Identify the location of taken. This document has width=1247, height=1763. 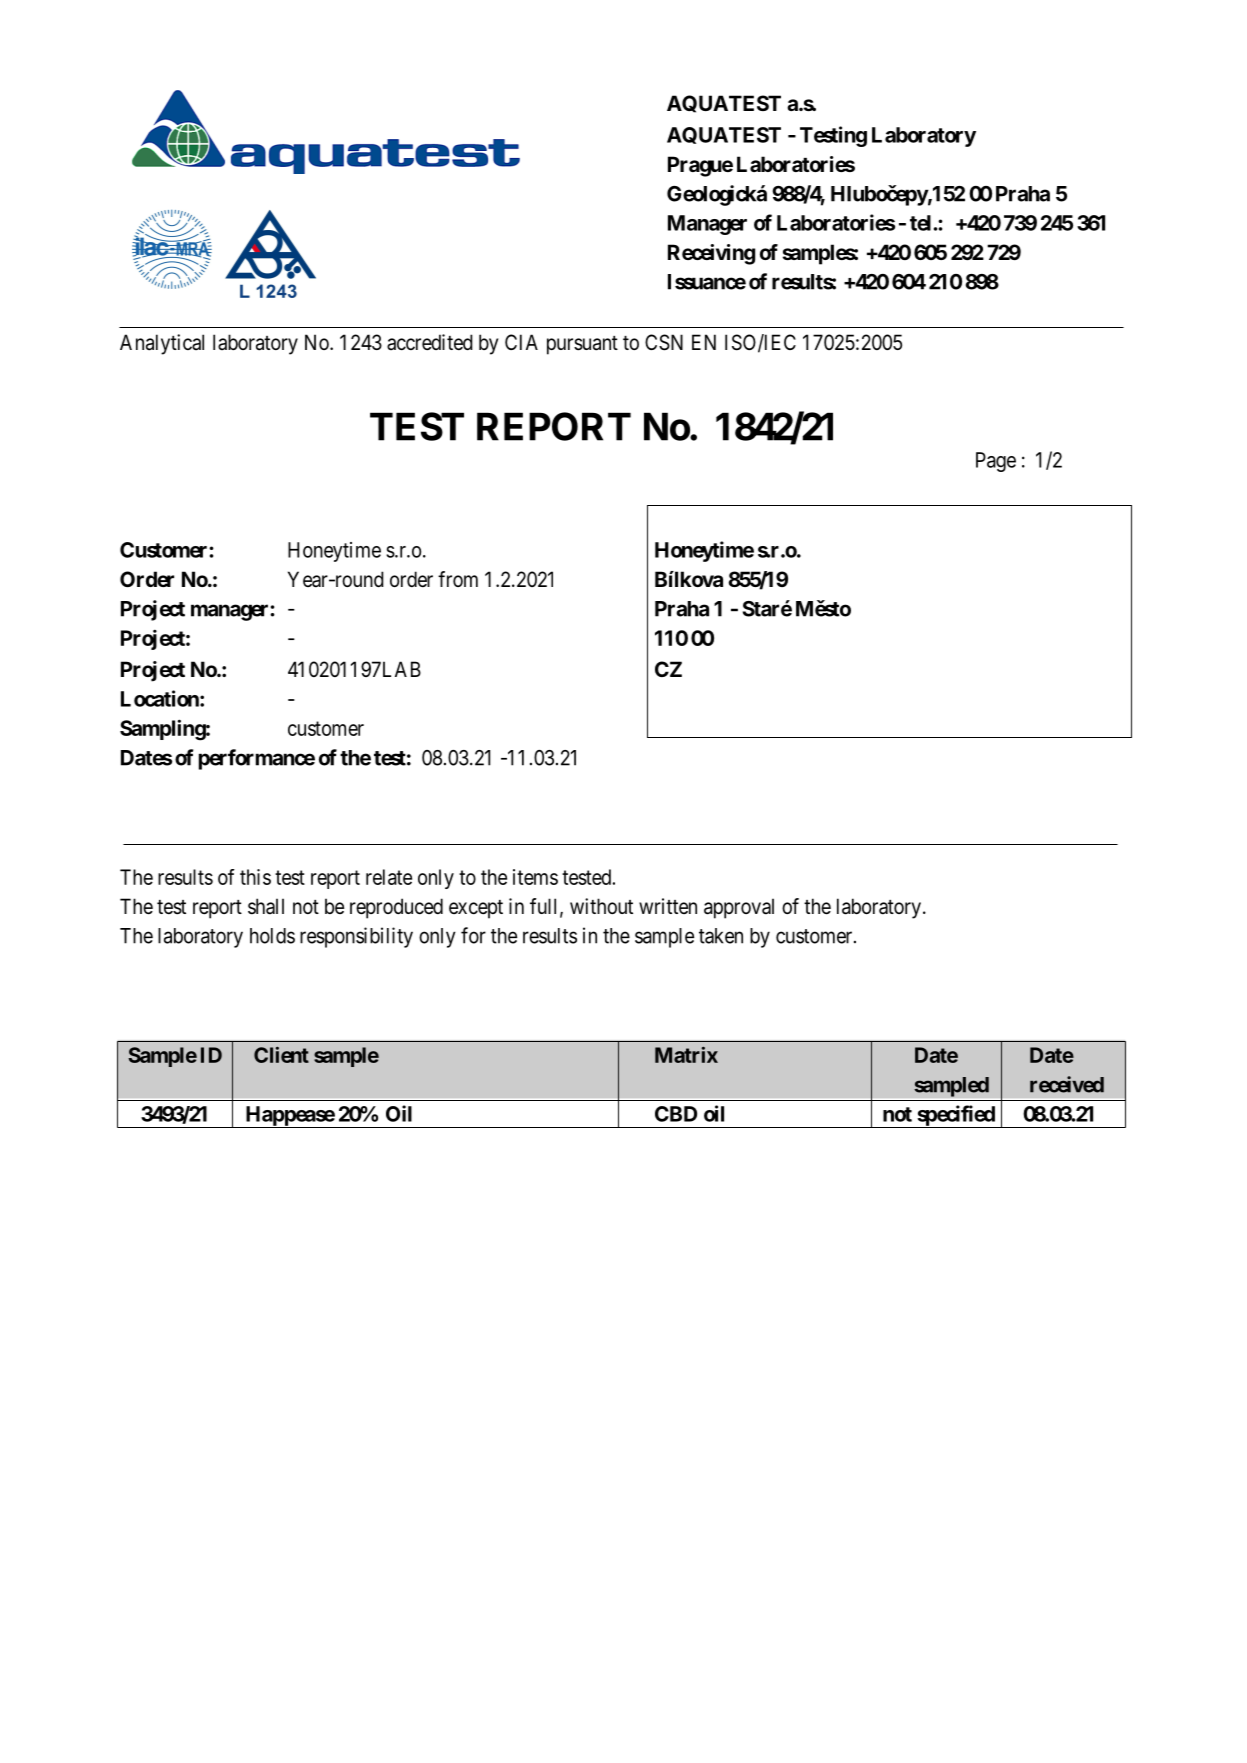
(721, 936).
